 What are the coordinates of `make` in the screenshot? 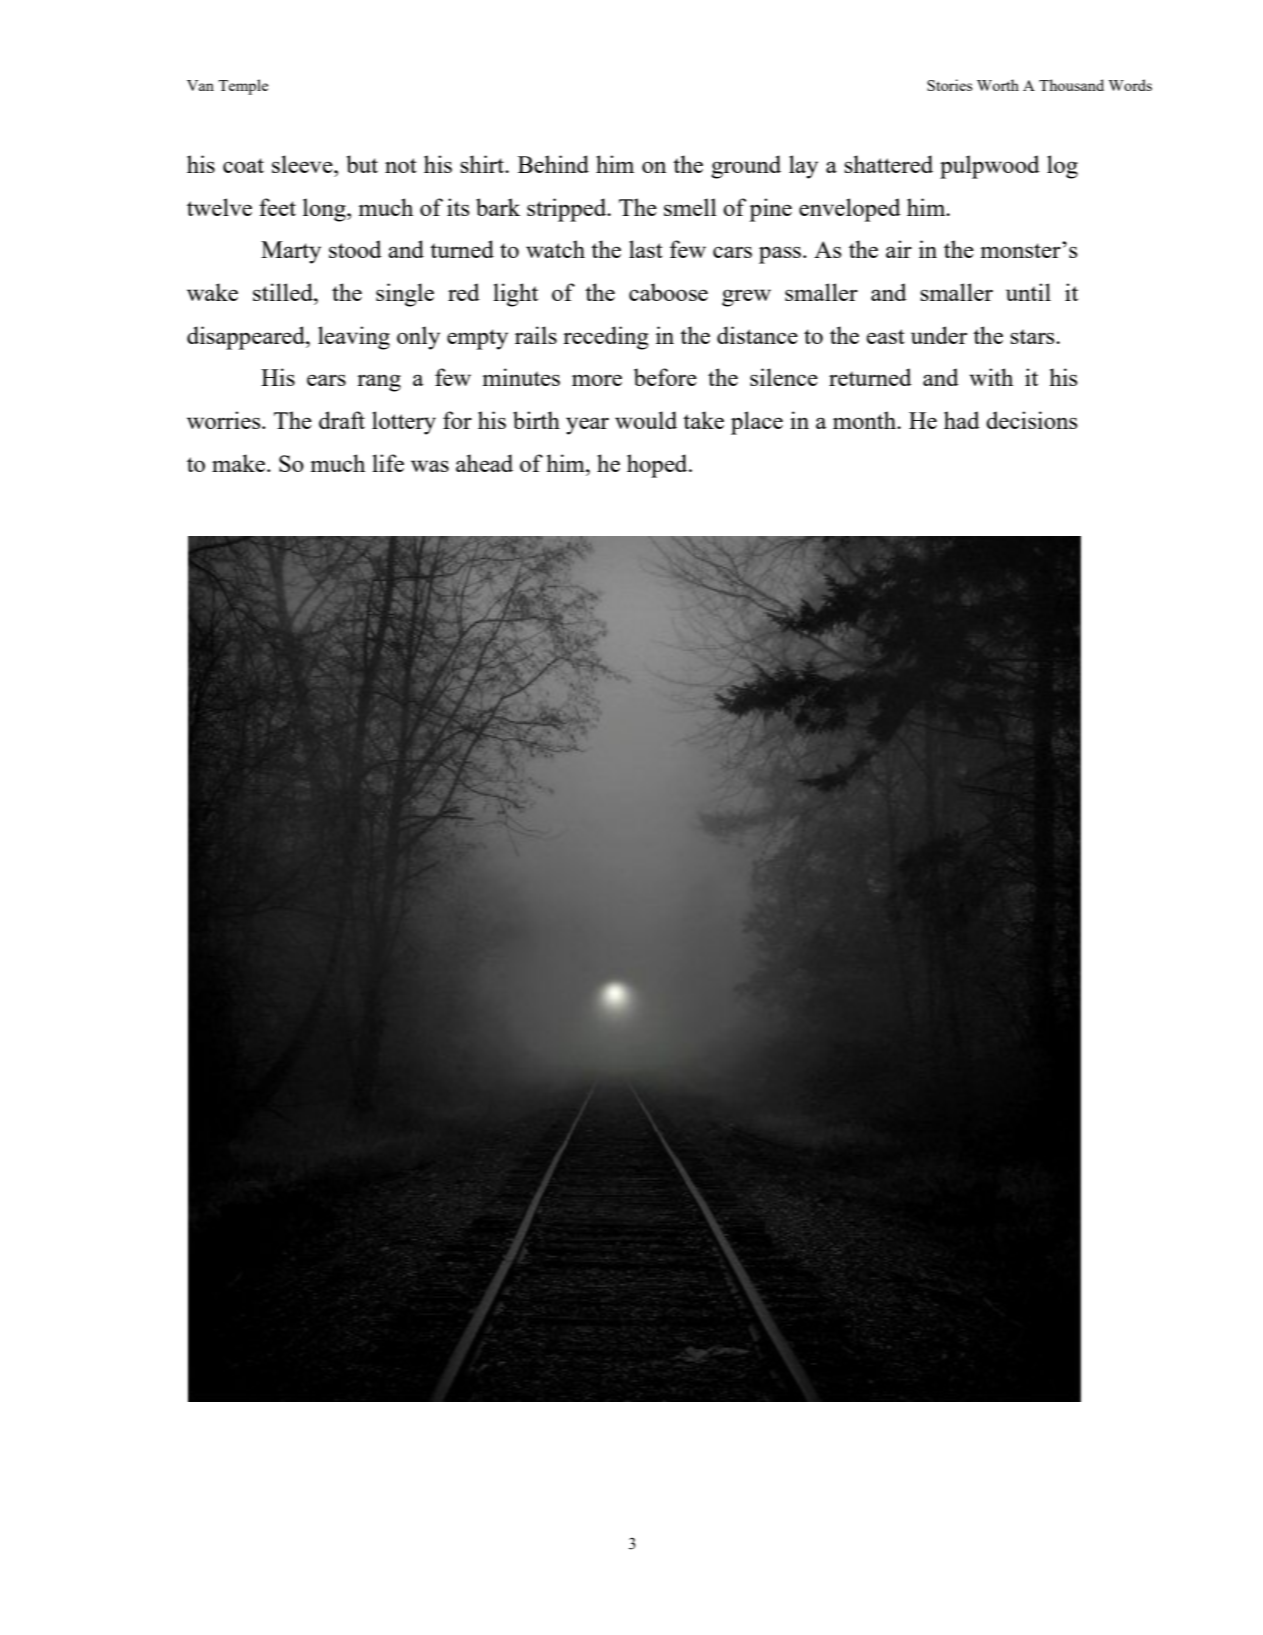 It's located at (240, 463).
